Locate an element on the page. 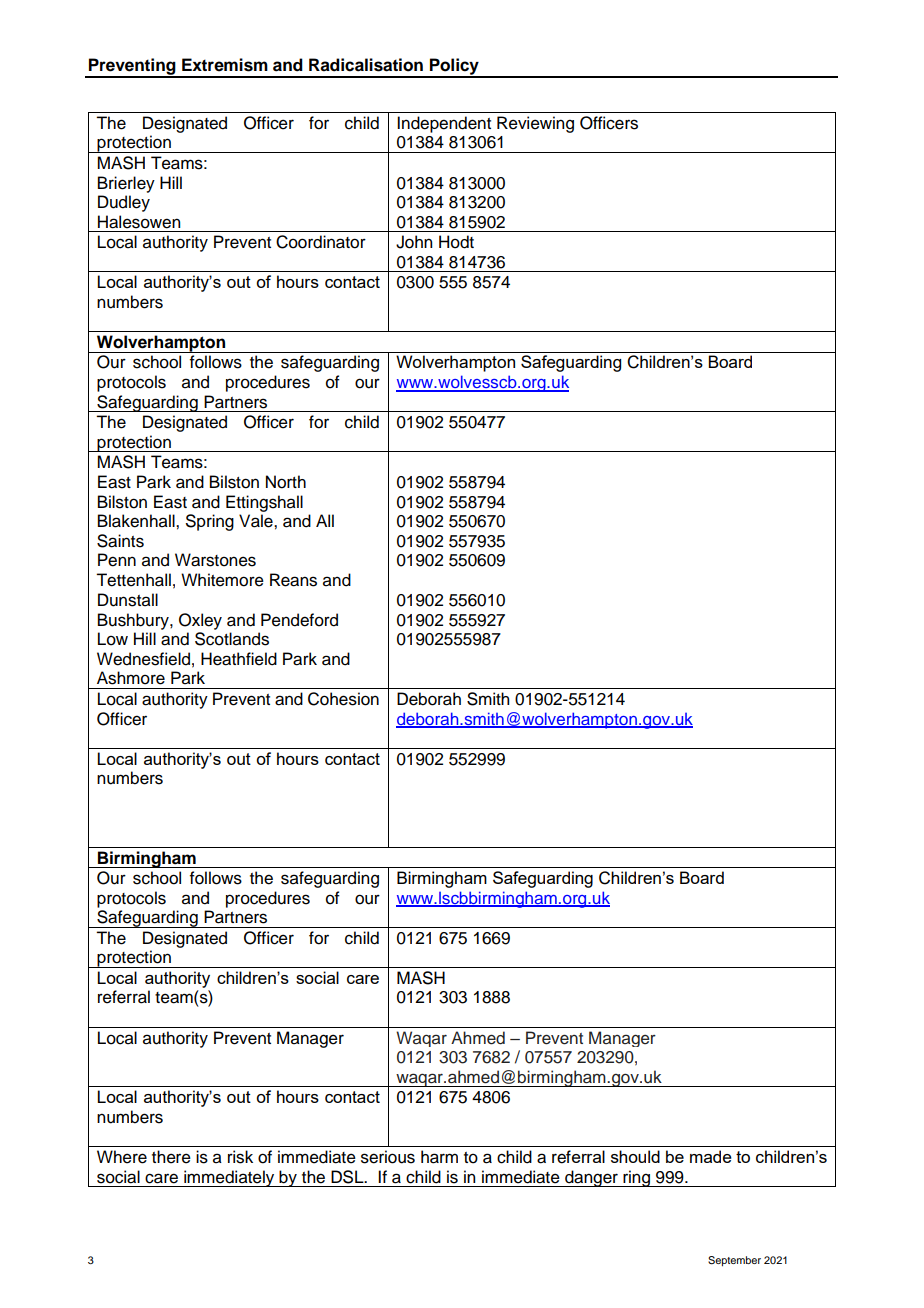  North is located at coordinates (286, 482).
